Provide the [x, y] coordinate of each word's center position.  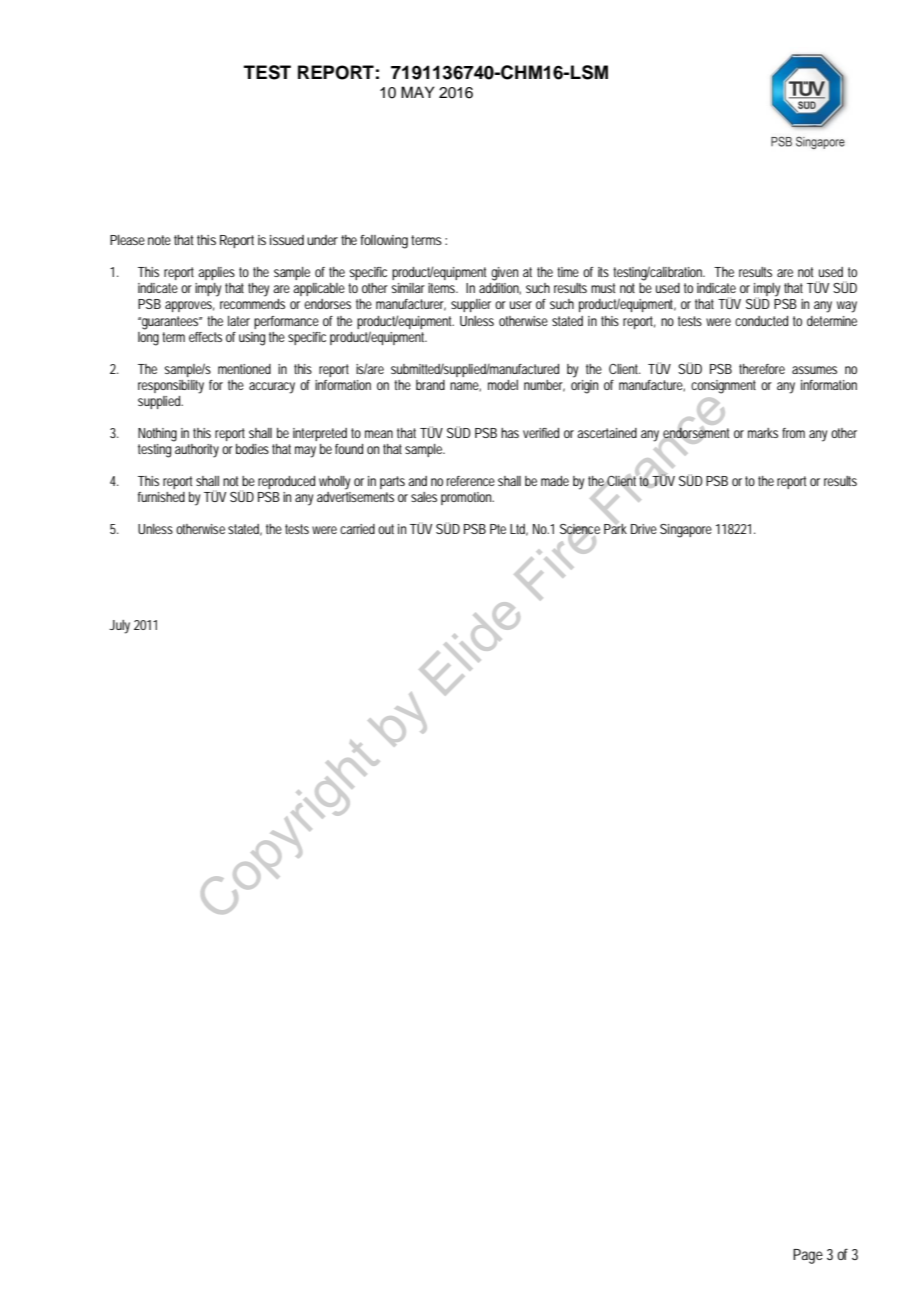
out [386, 529]
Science [580, 530]
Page [808, 1256]
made [555, 481]
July [119, 627]
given [504, 274]
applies [216, 273]
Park [615, 527]
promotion [467, 498]
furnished [161, 497]
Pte [498, 529]
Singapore [686, 531]
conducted [761, 321]
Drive [644, 529]
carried [357, 529]
